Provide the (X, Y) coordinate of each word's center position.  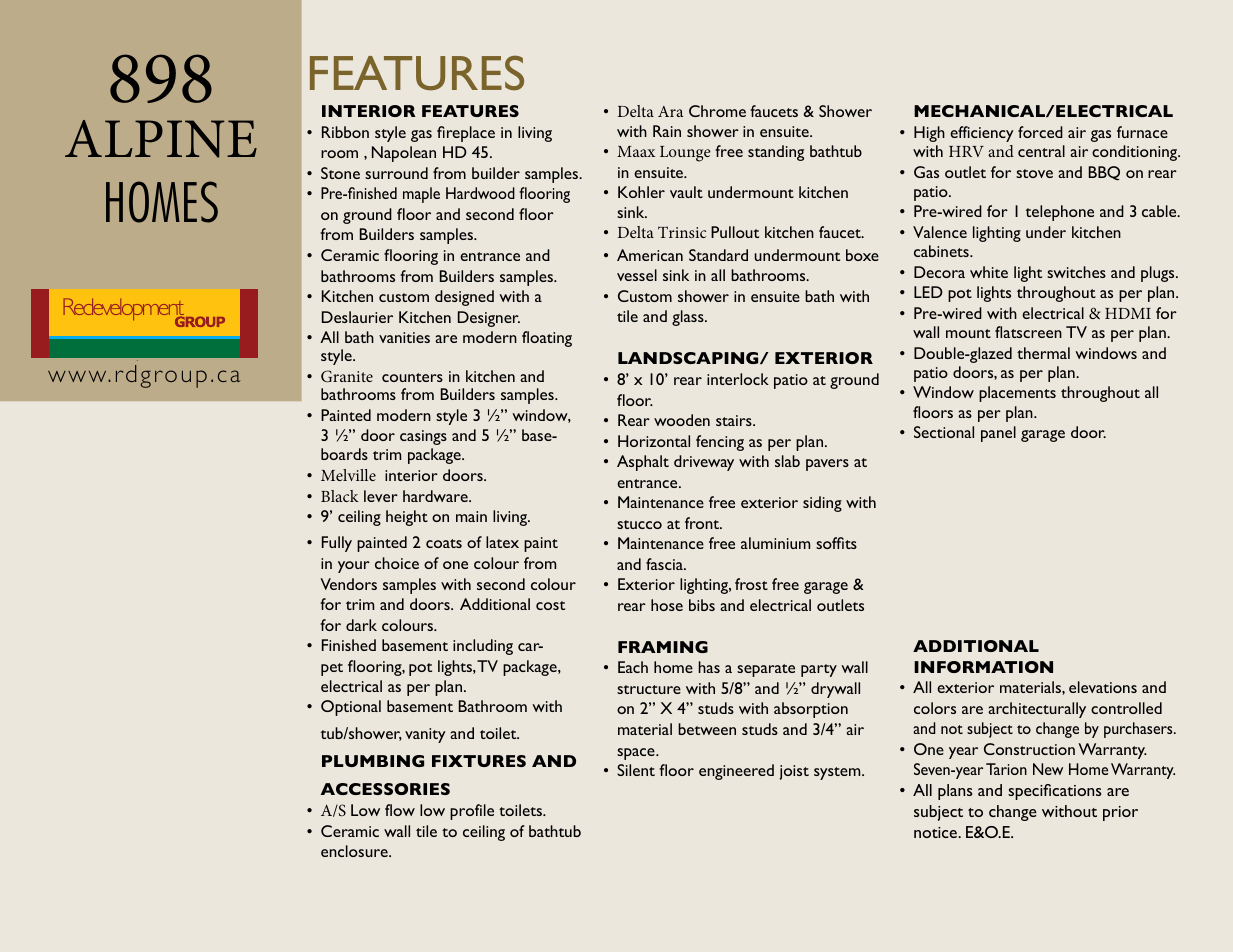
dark (361, 625)
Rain (667, 131)
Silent (636, 770)
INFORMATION (983, 667)
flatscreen (1028, 332)
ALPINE (161, 139)
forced (1040, 132)
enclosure (355, 851)
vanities (404, 337)
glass (689, 318)
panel (998, 434)
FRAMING (663, 647)
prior (1120, 813)
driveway (704, 463)
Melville (348, 475)
